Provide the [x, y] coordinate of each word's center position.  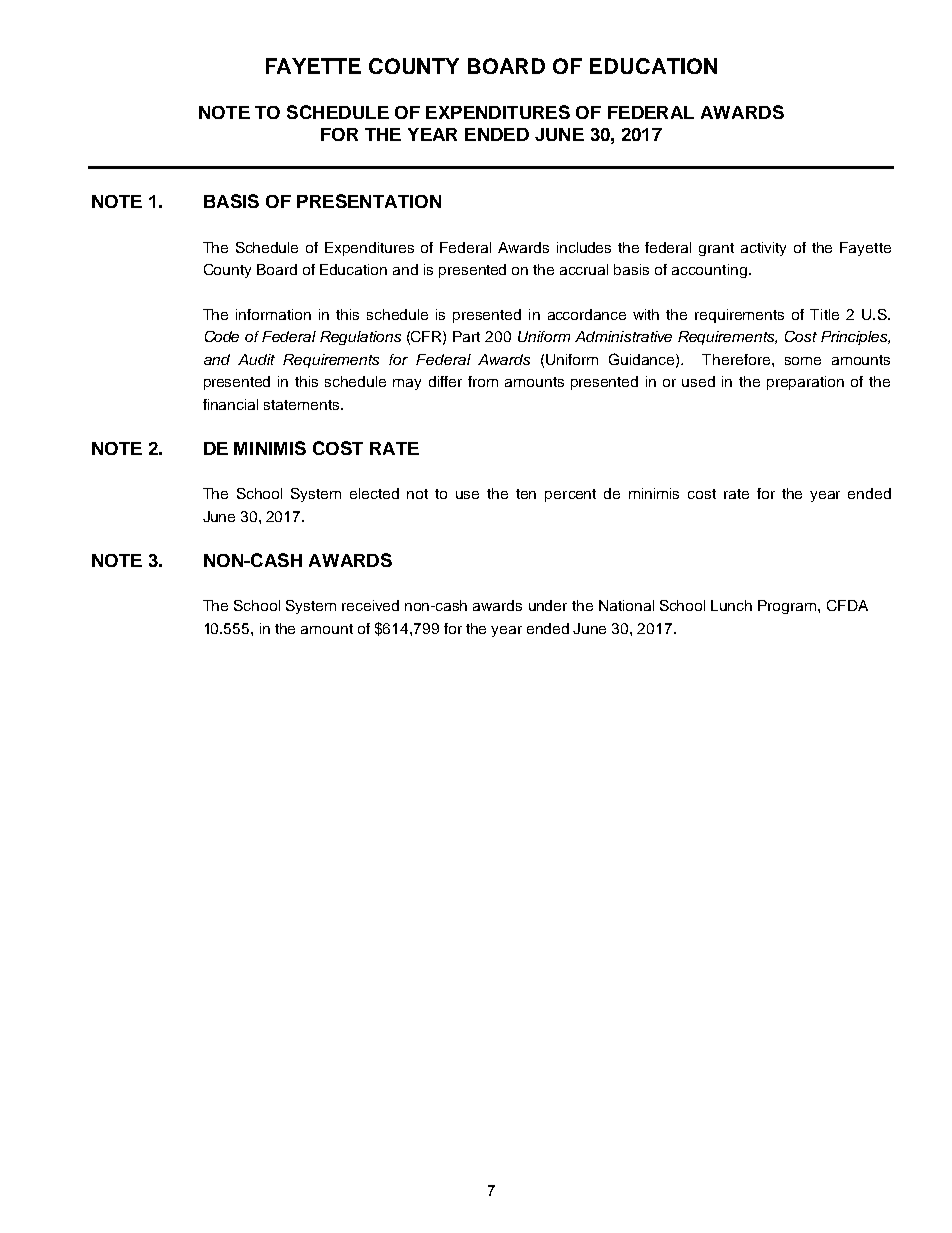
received [370, 605]
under [548, 605]
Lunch [731, 605]
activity [763, 249]
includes [584, 247]
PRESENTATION [369, 201]
